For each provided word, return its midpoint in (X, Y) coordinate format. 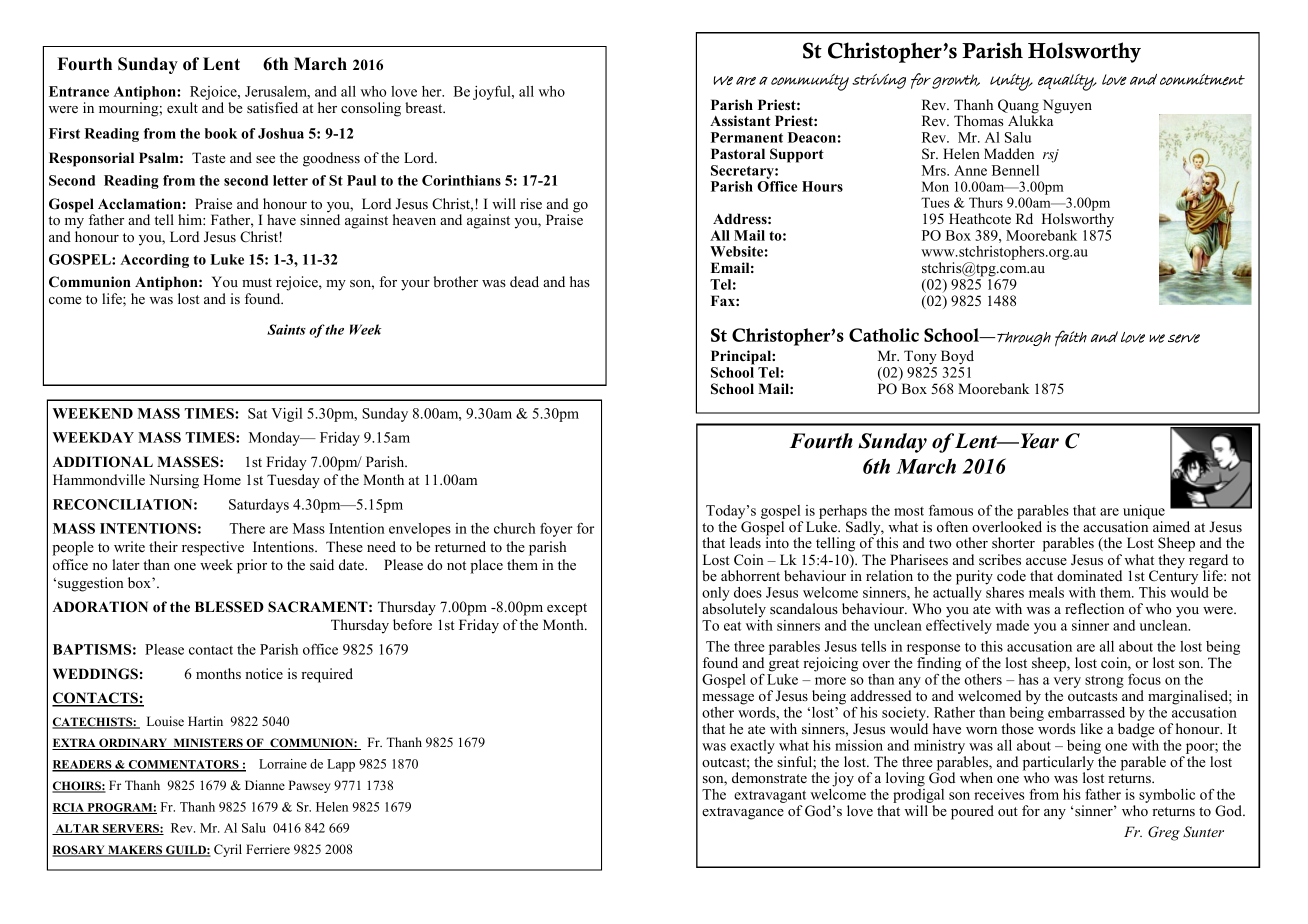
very (1066, 684)
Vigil (286, 415)
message (728, 699)
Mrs (935, 170)
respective (213, 548)
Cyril (228, 850)
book (221, 133)
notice (264, 673)
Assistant (740, 120)
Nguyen (1066, 107)
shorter (1013, 542)
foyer (556, 530)
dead (524, 281)
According (154, 261)
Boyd (957, 357)
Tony (920, 357)
